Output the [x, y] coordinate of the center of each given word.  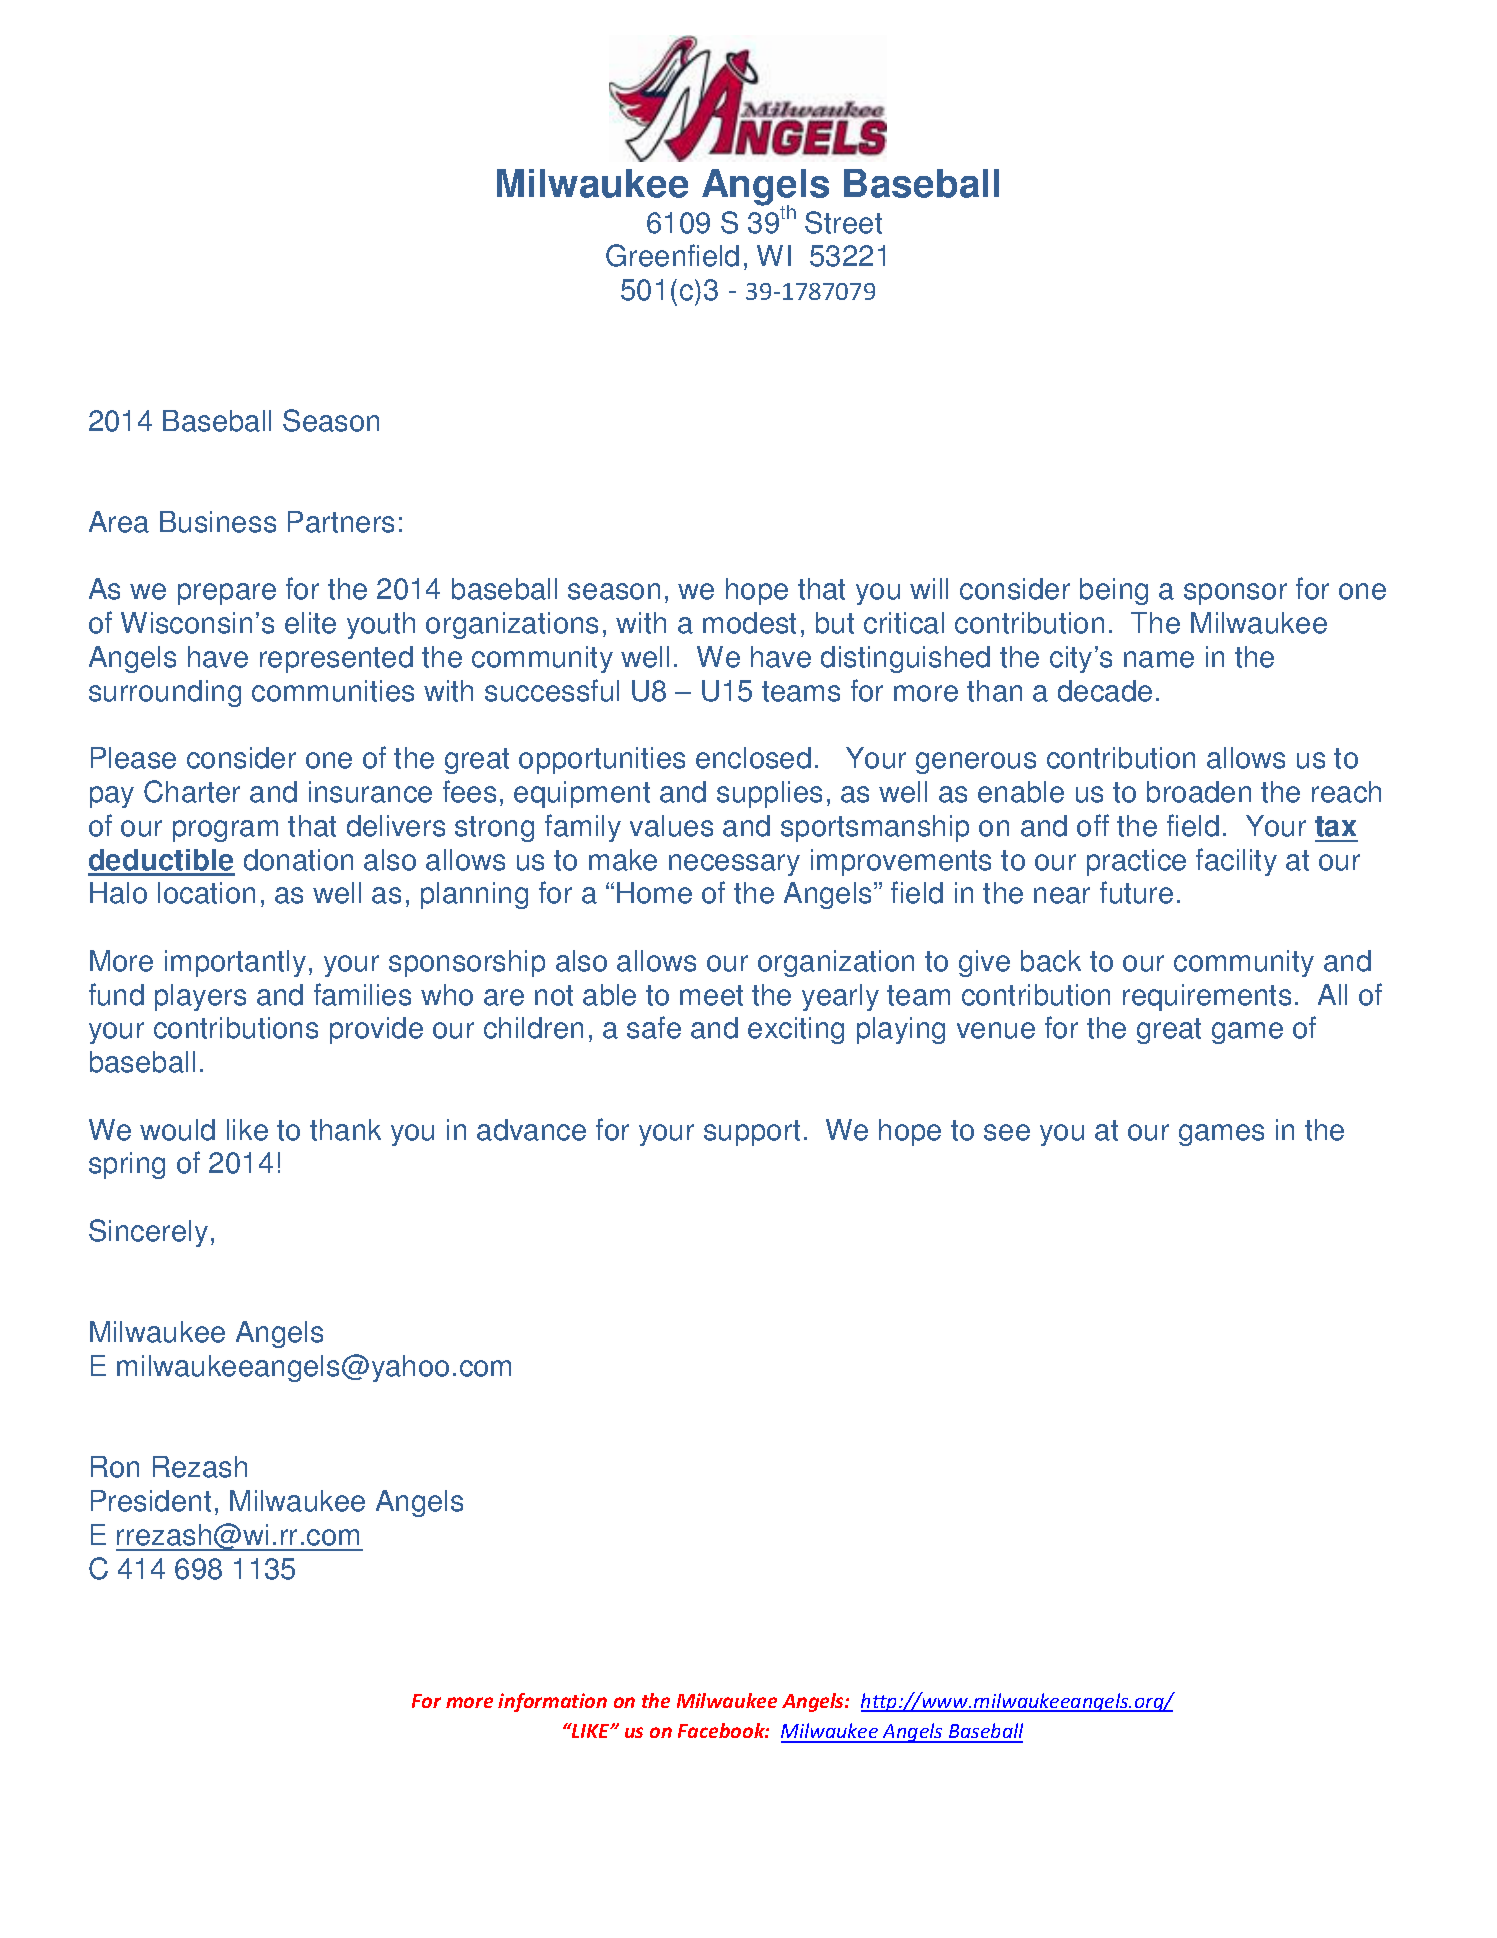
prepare [227, 594]
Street [843, 222]
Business [218, 522]
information [552, 1702]
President [151, 1501]
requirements [1207, 997]
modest [749, 623]
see [1007, 1132]
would [177, 1130]
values [671, 826]
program [225, 831]
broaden [1199, 792]
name [1159, 659]
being [1114, 591]
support [752, 1133]
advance [531, 1130]
